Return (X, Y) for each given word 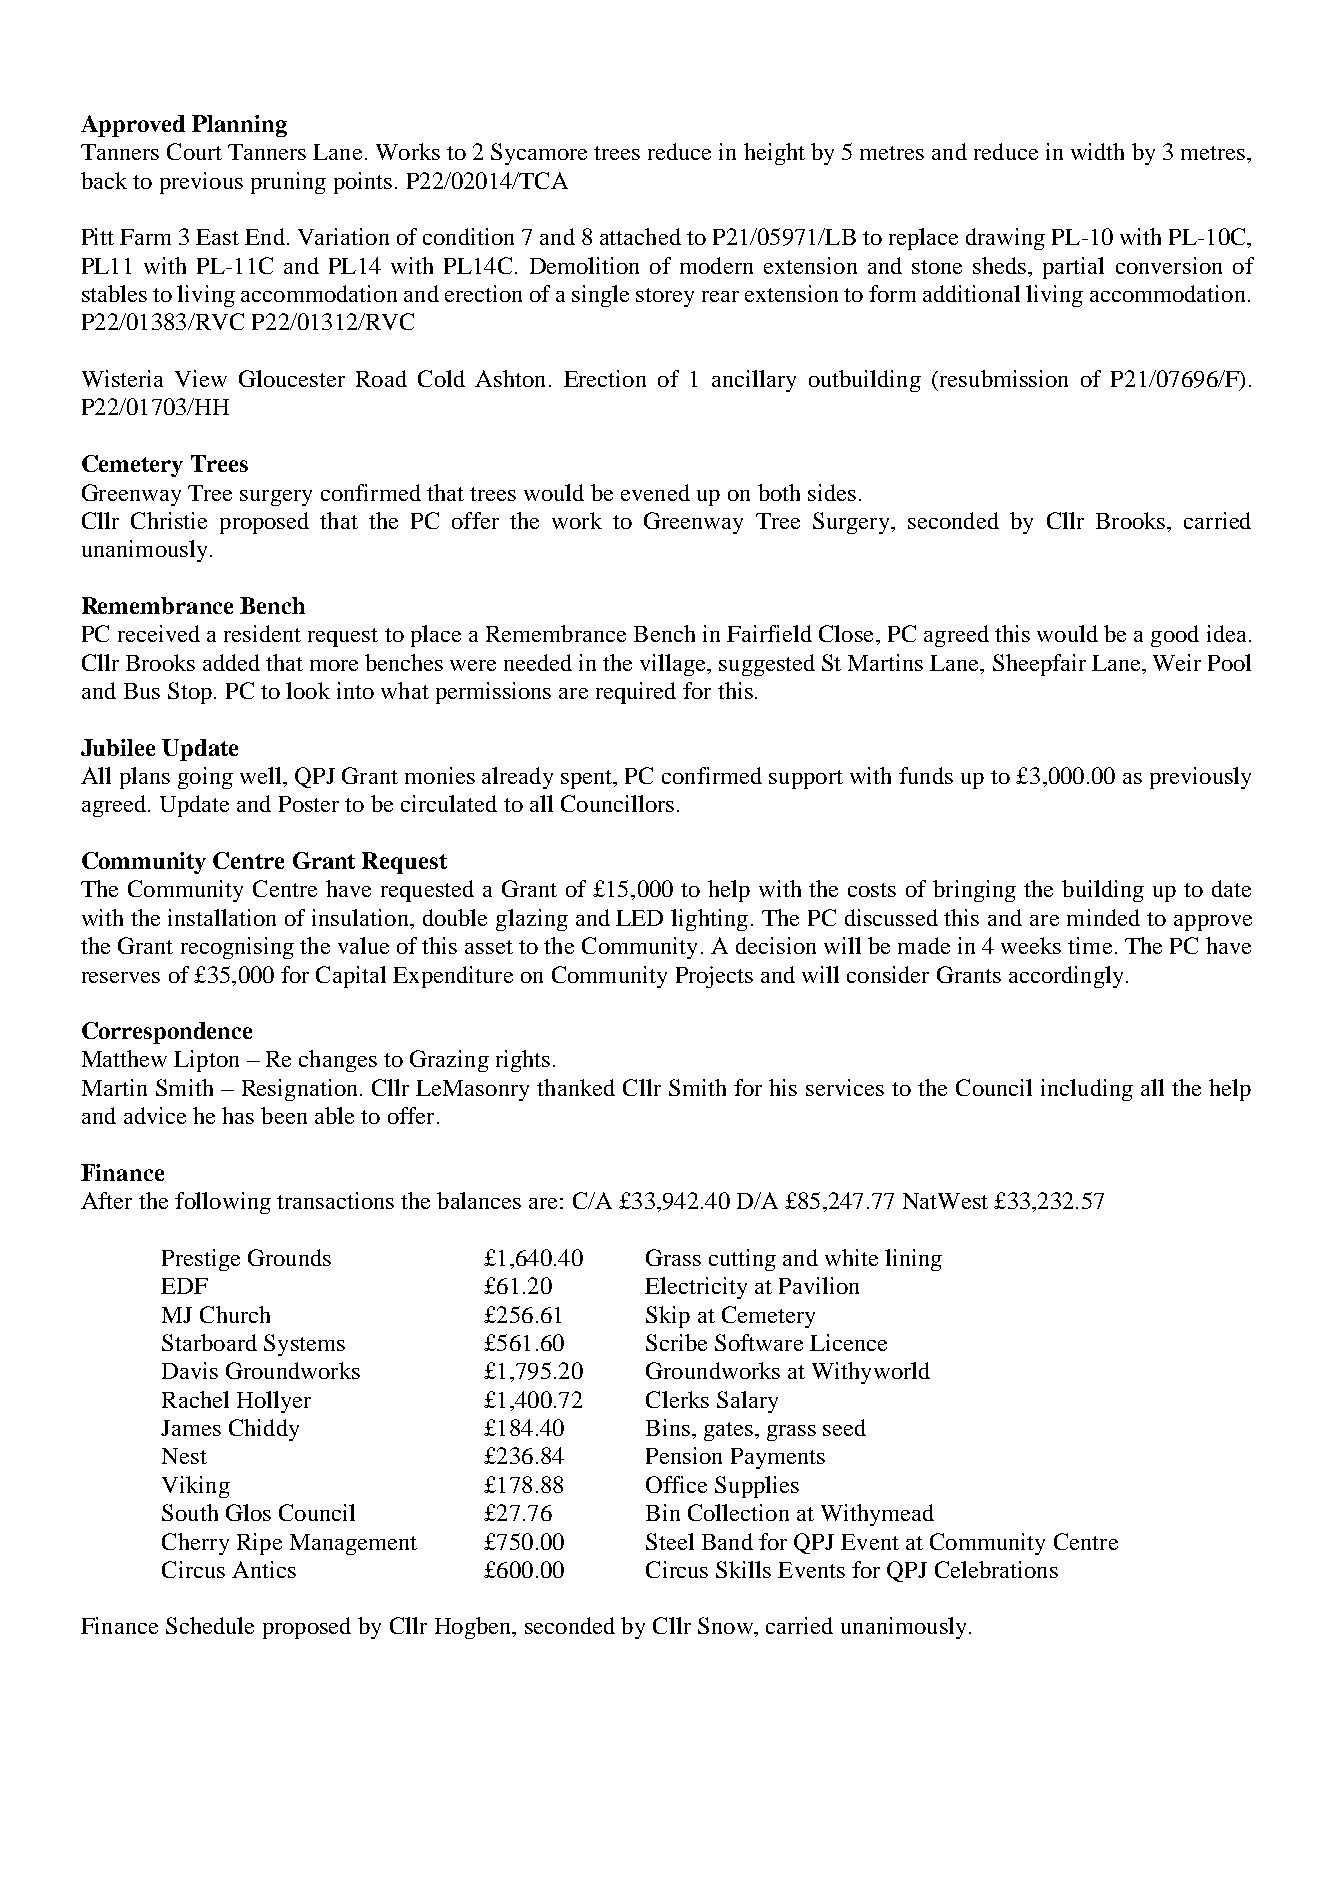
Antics (264, 1569)
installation (222, 917)
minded (1103, 917)
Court (194, 151)
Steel (670, 1541)
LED (639, 918)
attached (640, 236)
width (1097, 151)
